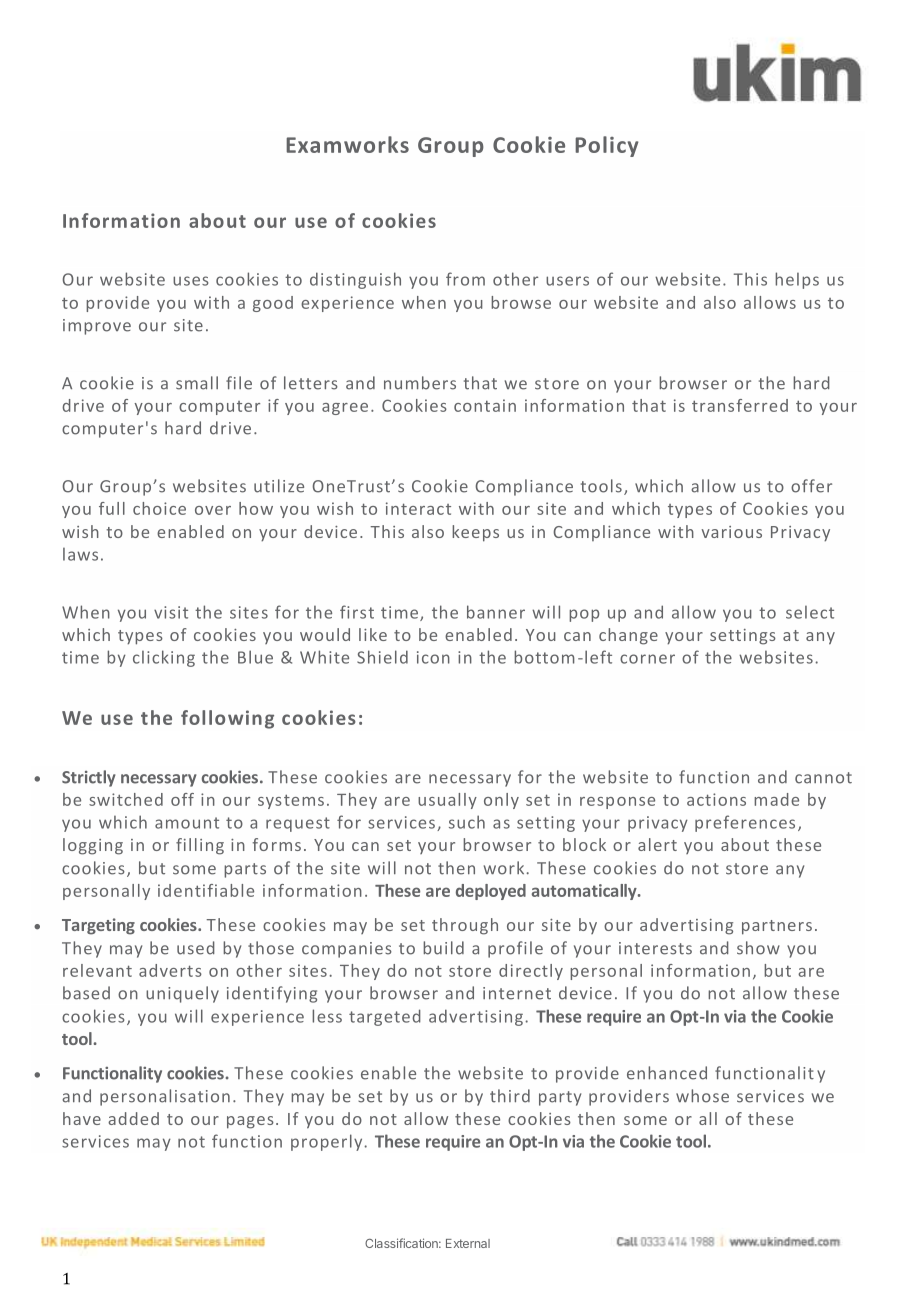  Describe the element at coordinates (491, 892) in the page. I see `deployed` at that location.
